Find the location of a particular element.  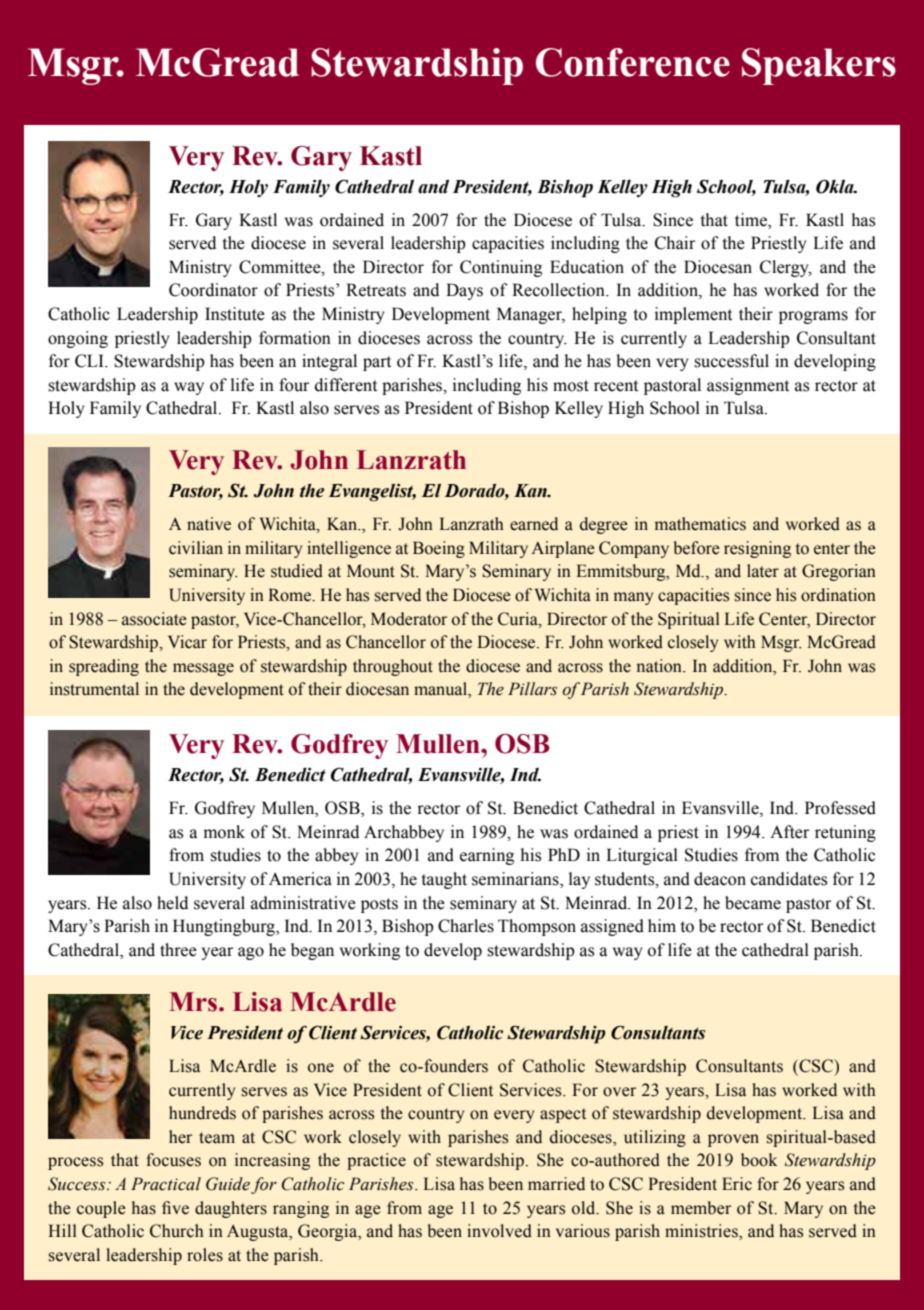

Speakers is located at coordinates (819, 66).
